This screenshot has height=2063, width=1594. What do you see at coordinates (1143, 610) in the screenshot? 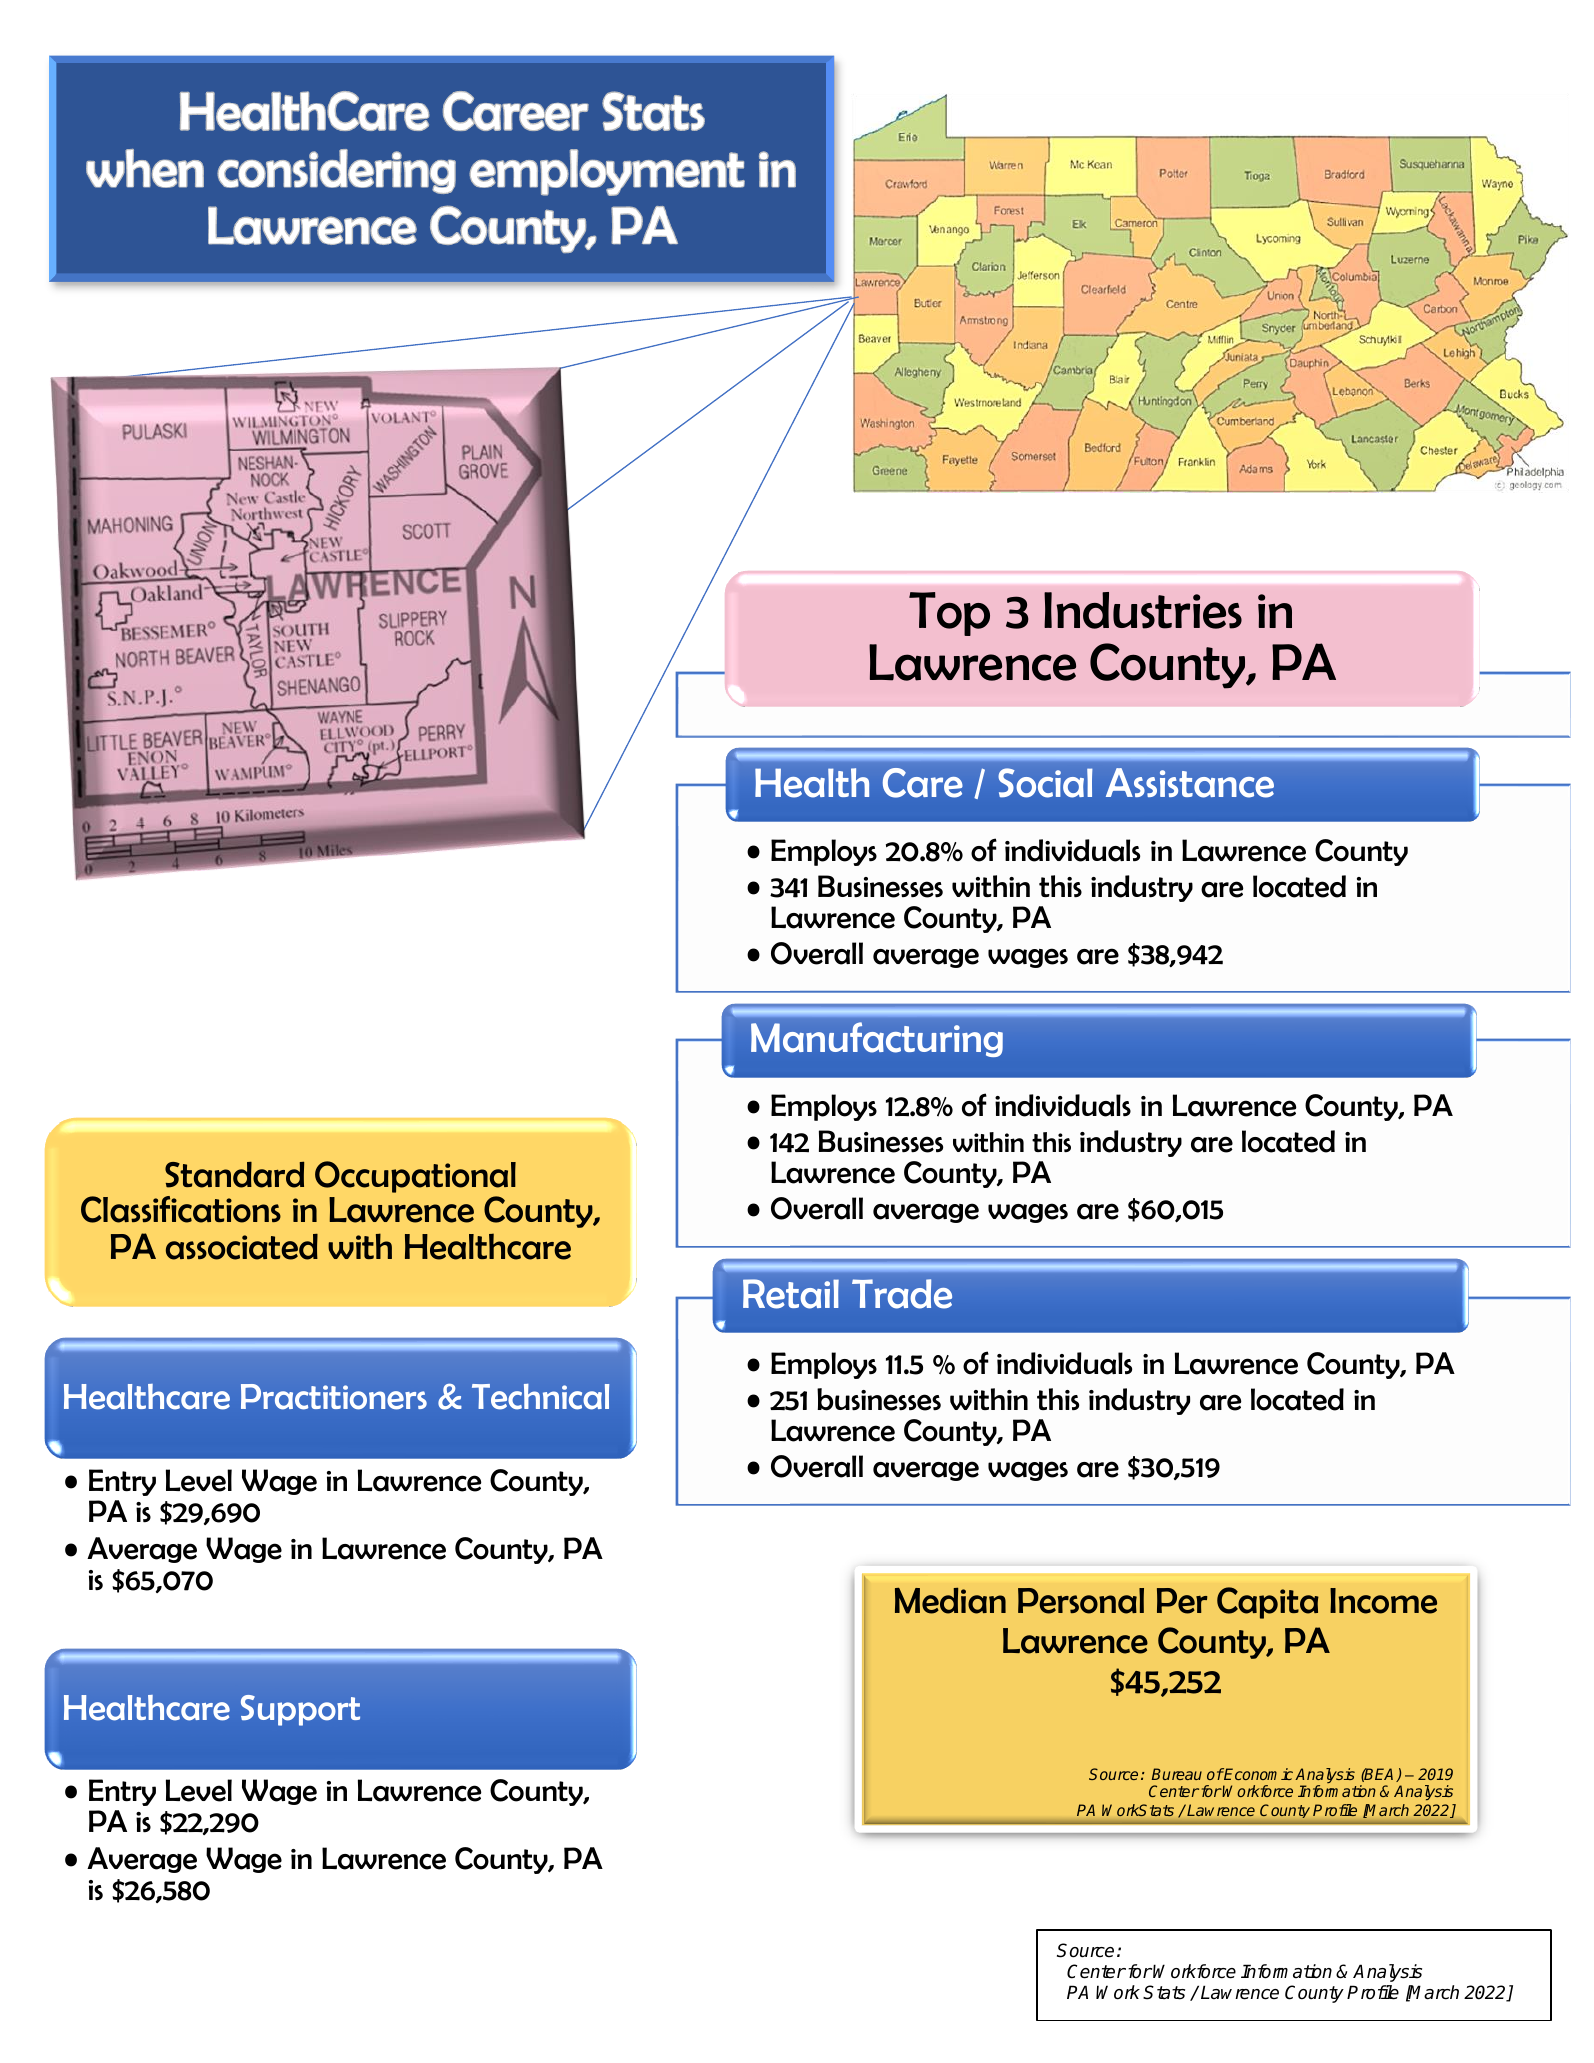
I see `Industries` at bounding box center [1143, 610].
